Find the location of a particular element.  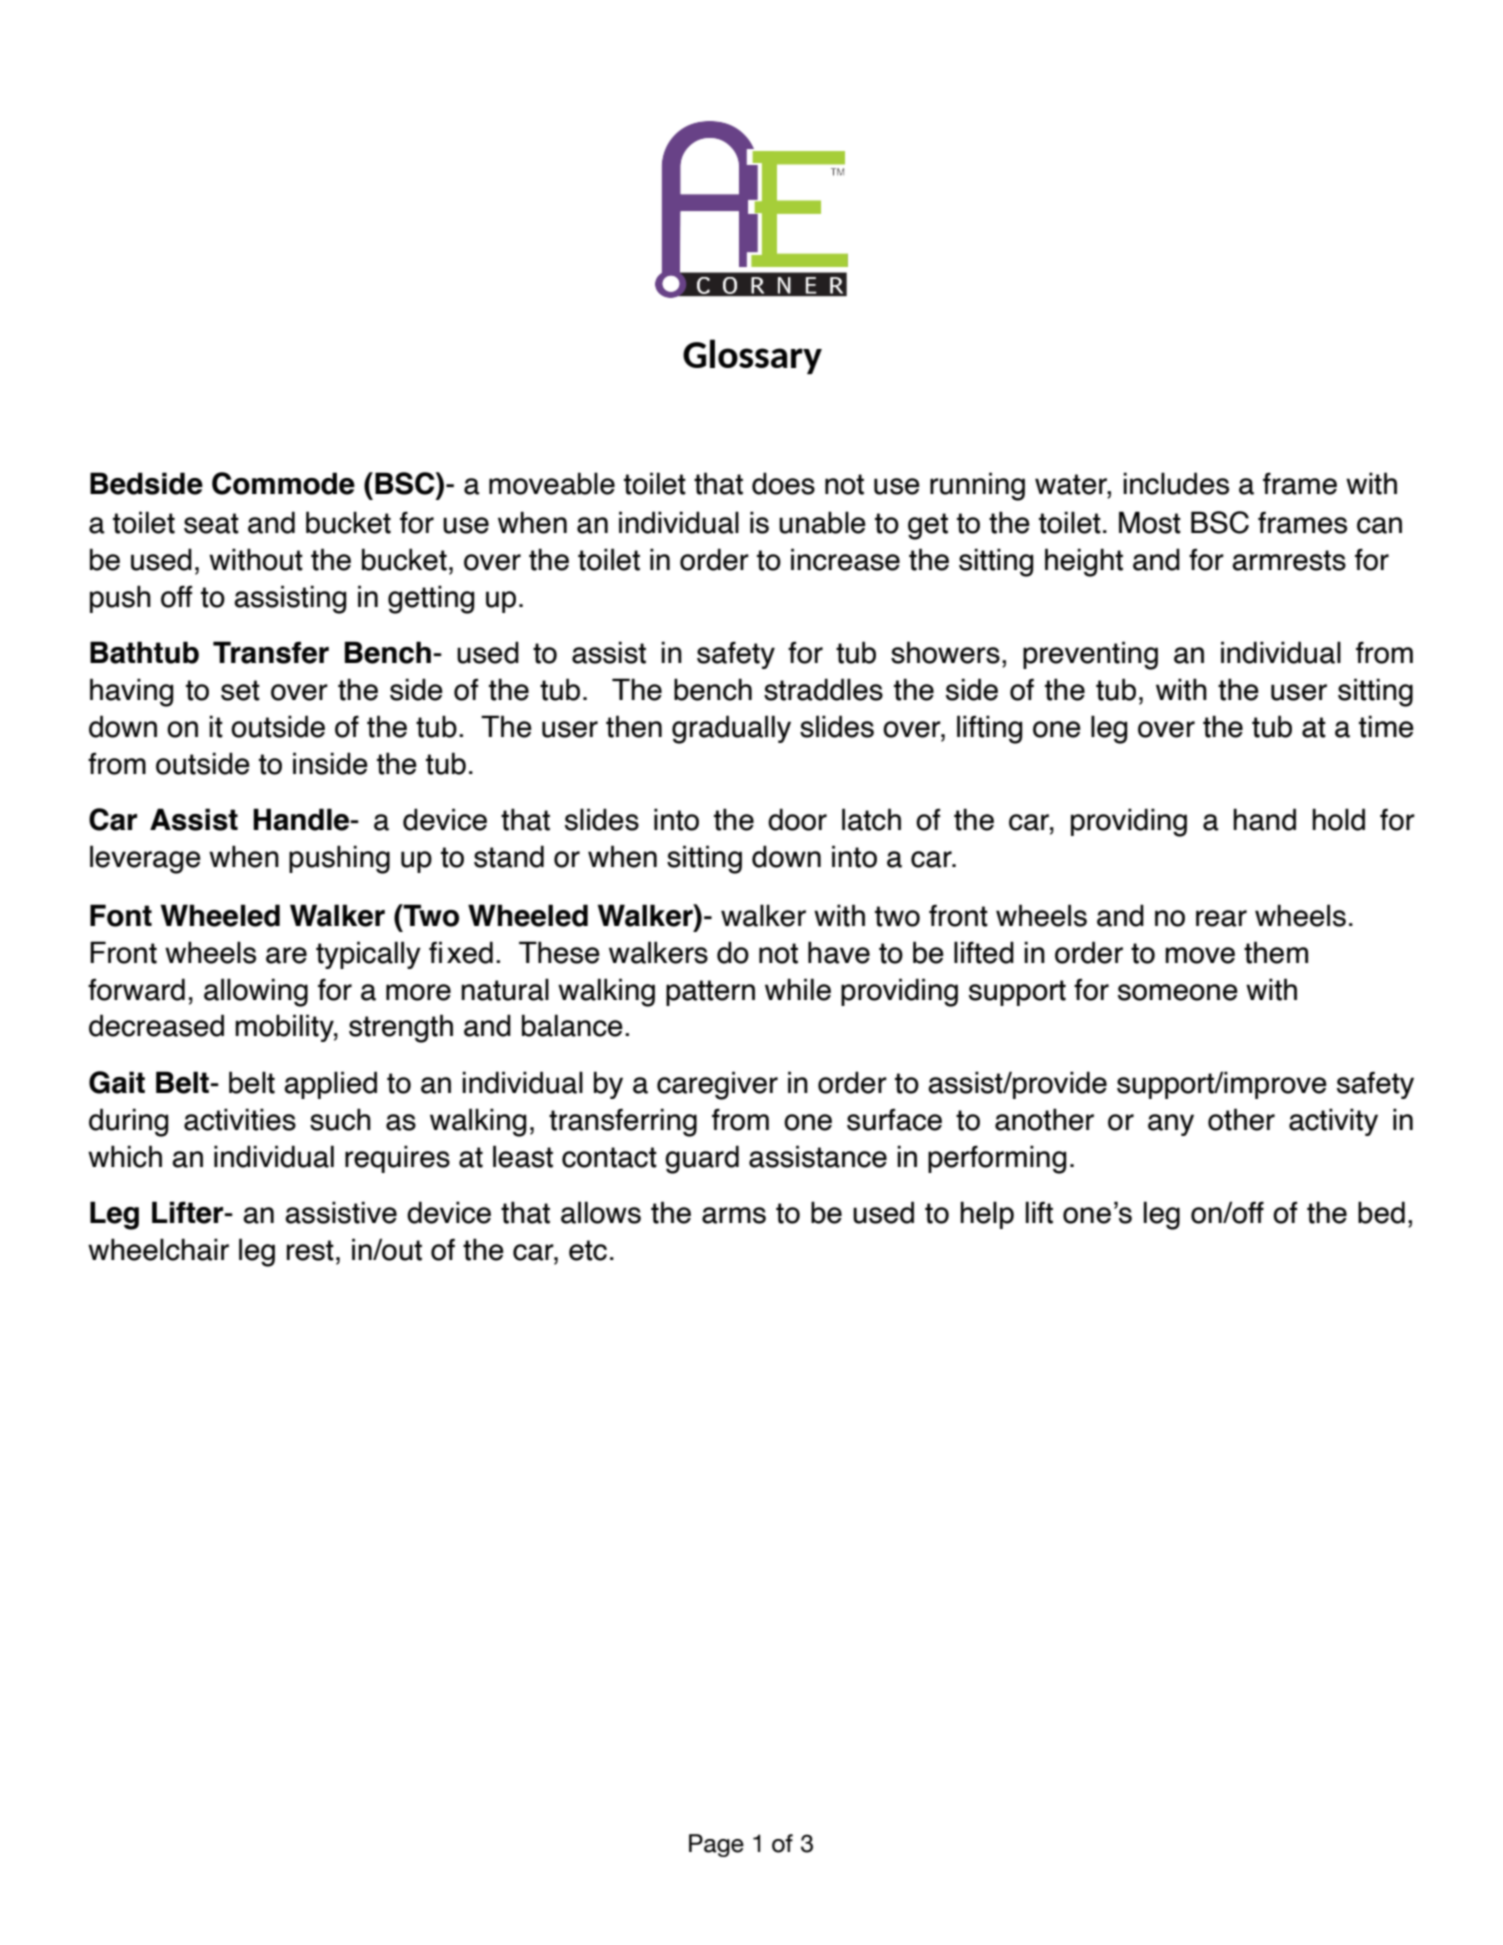

any is located at coordinates (1171, 1125).
